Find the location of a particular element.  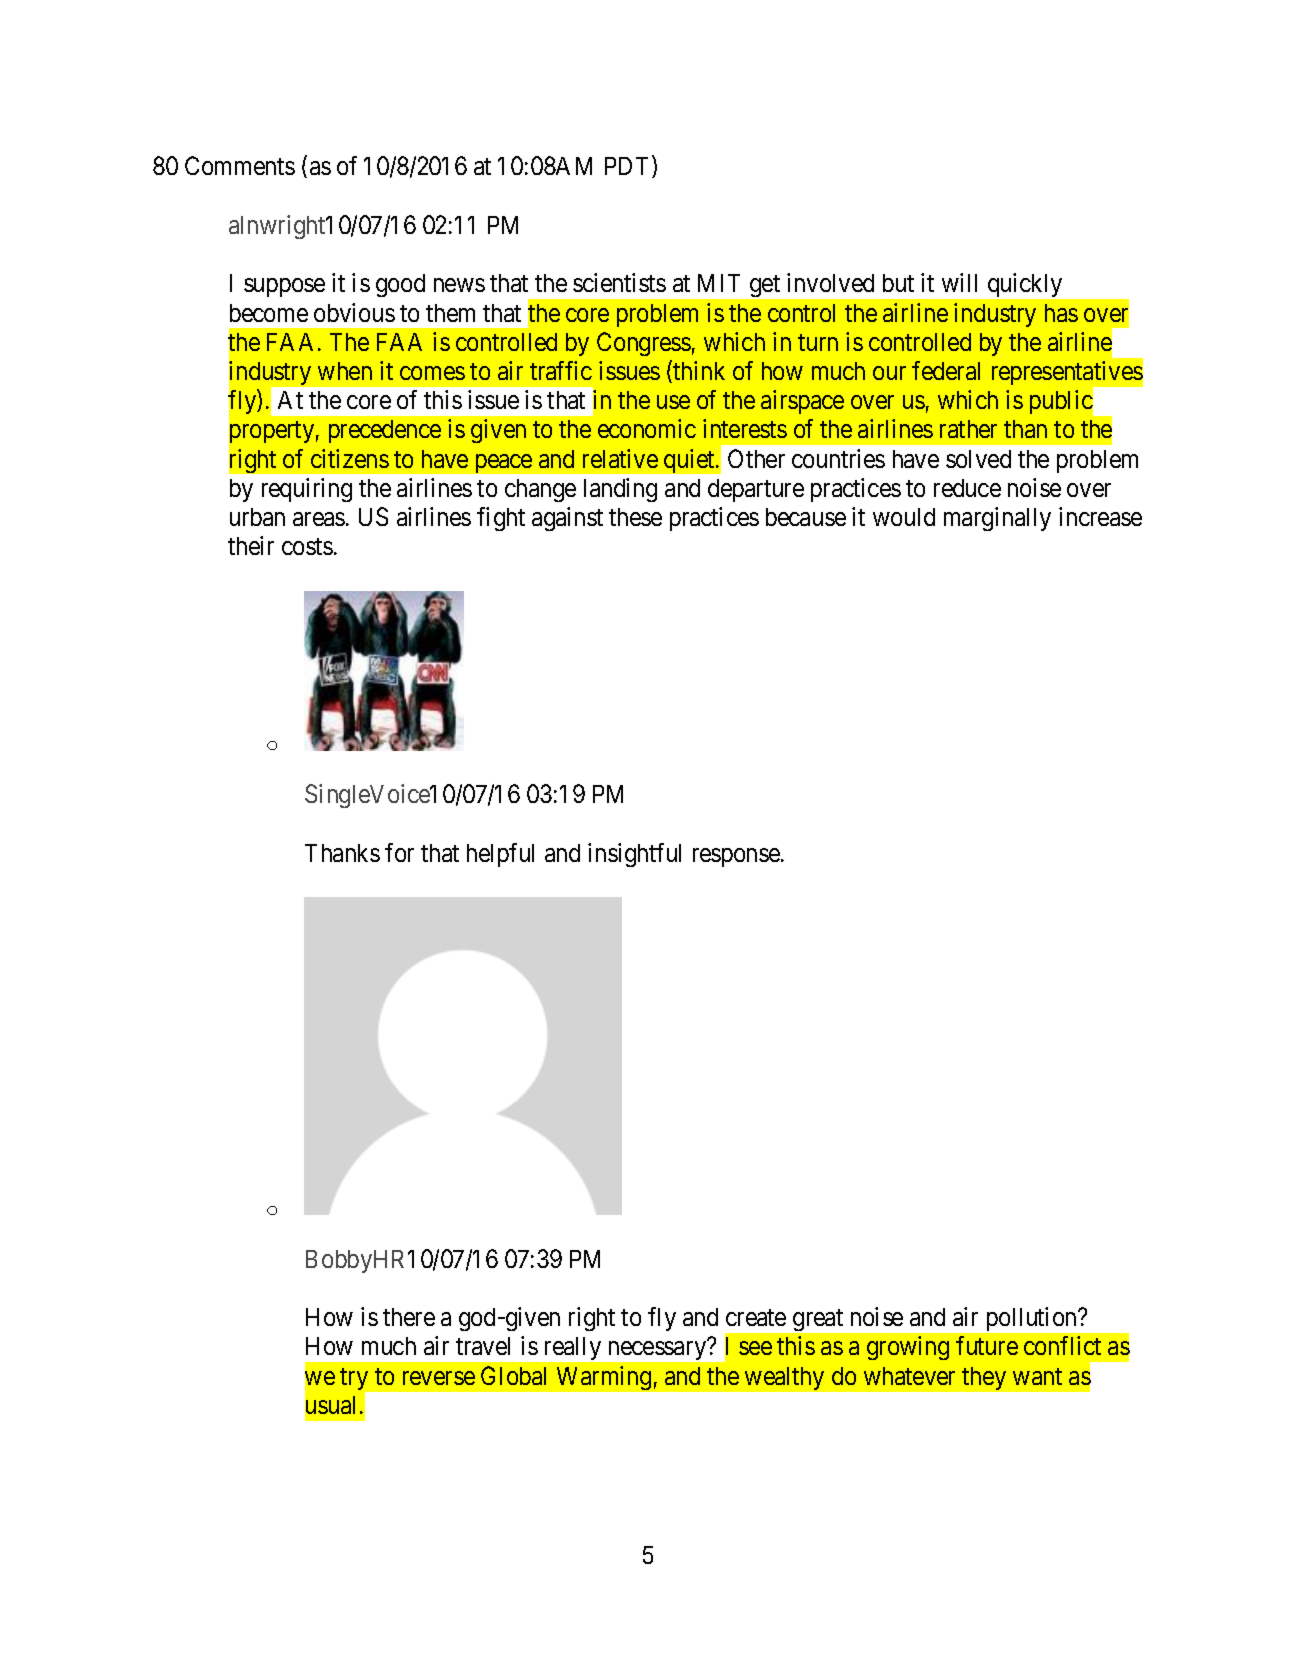

requiring is located at coordinates (307, 490).
